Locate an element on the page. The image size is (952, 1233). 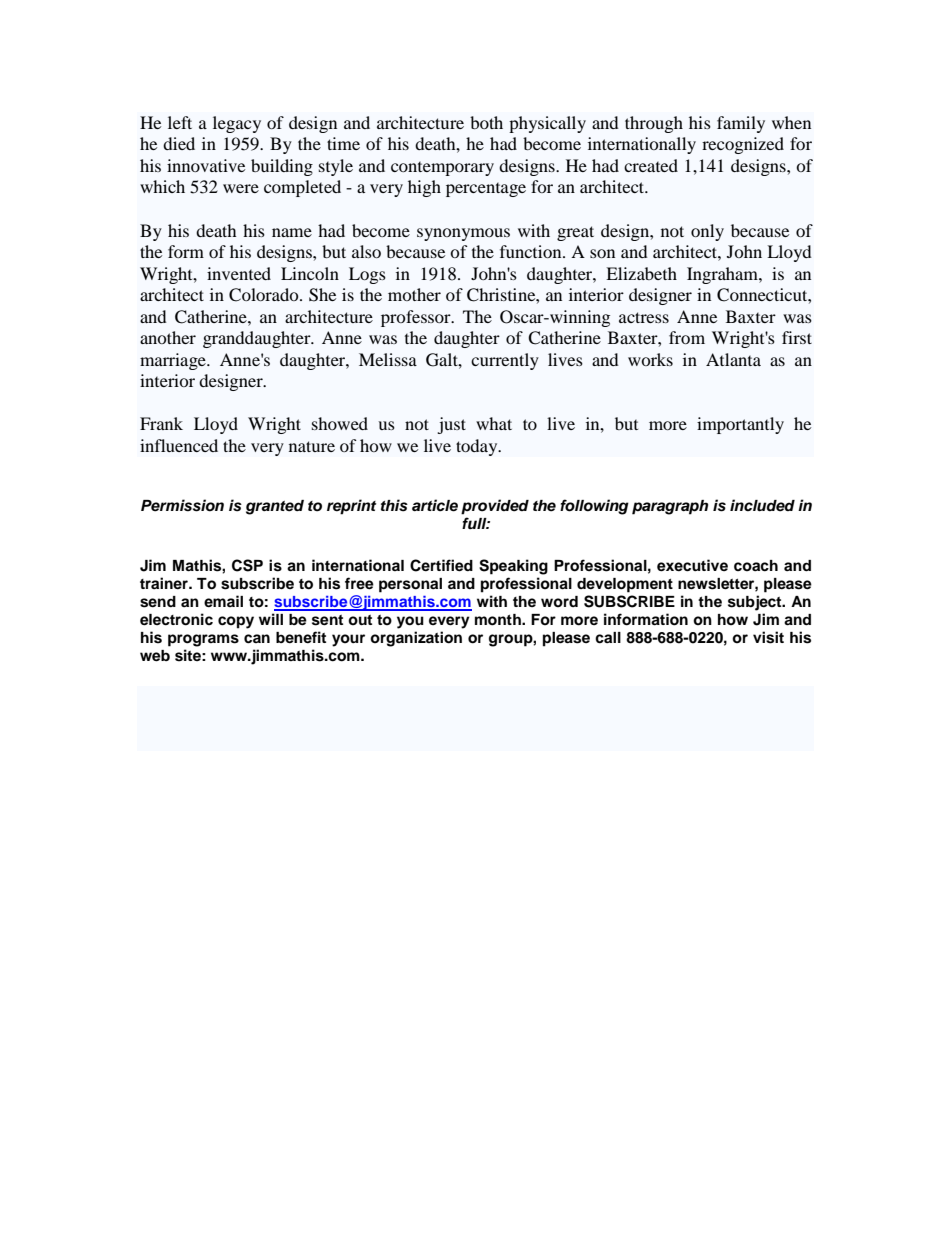
currently is located at coordinates (505, 361).
